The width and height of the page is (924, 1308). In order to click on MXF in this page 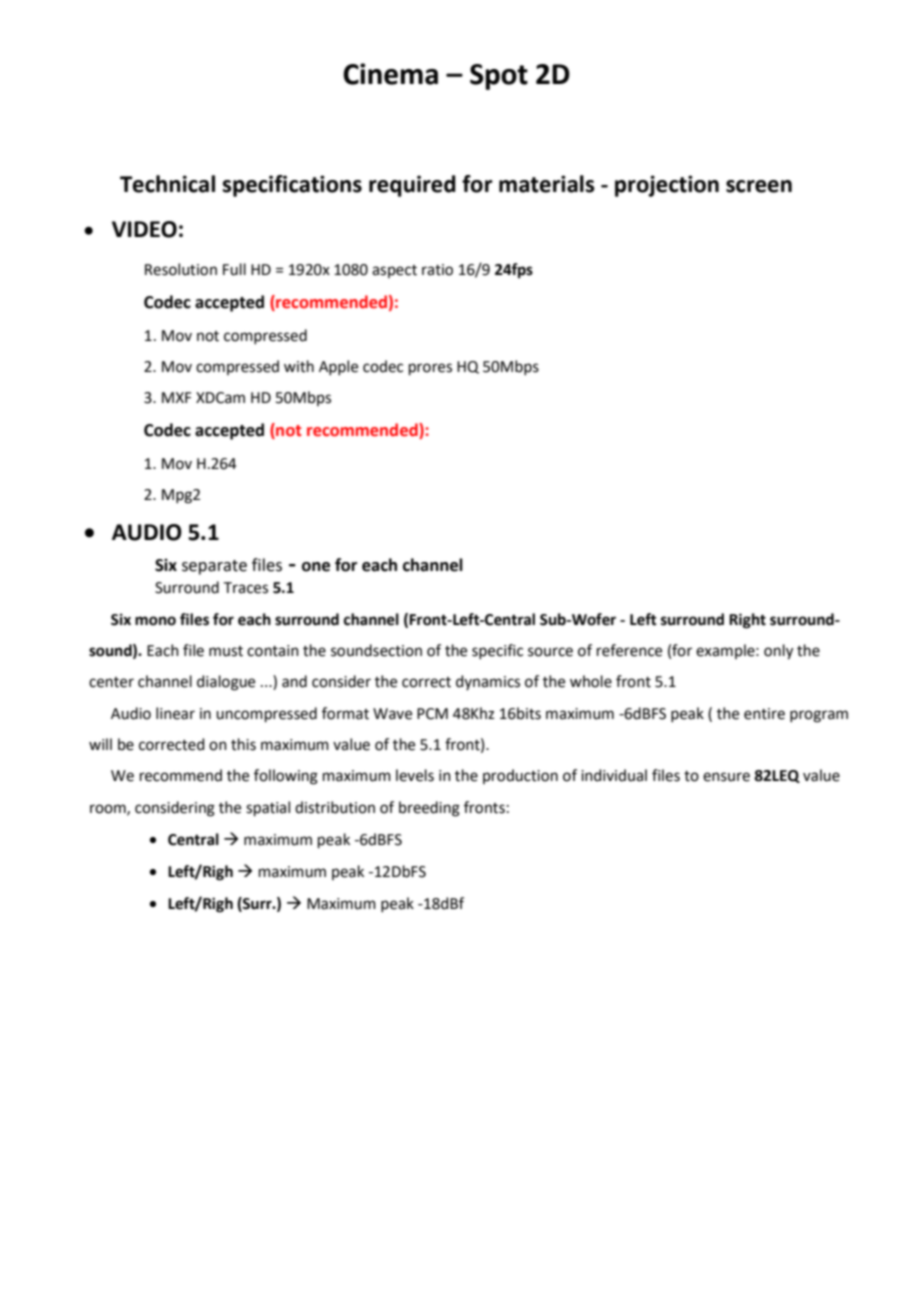, I will do `click(176, 397)`.
